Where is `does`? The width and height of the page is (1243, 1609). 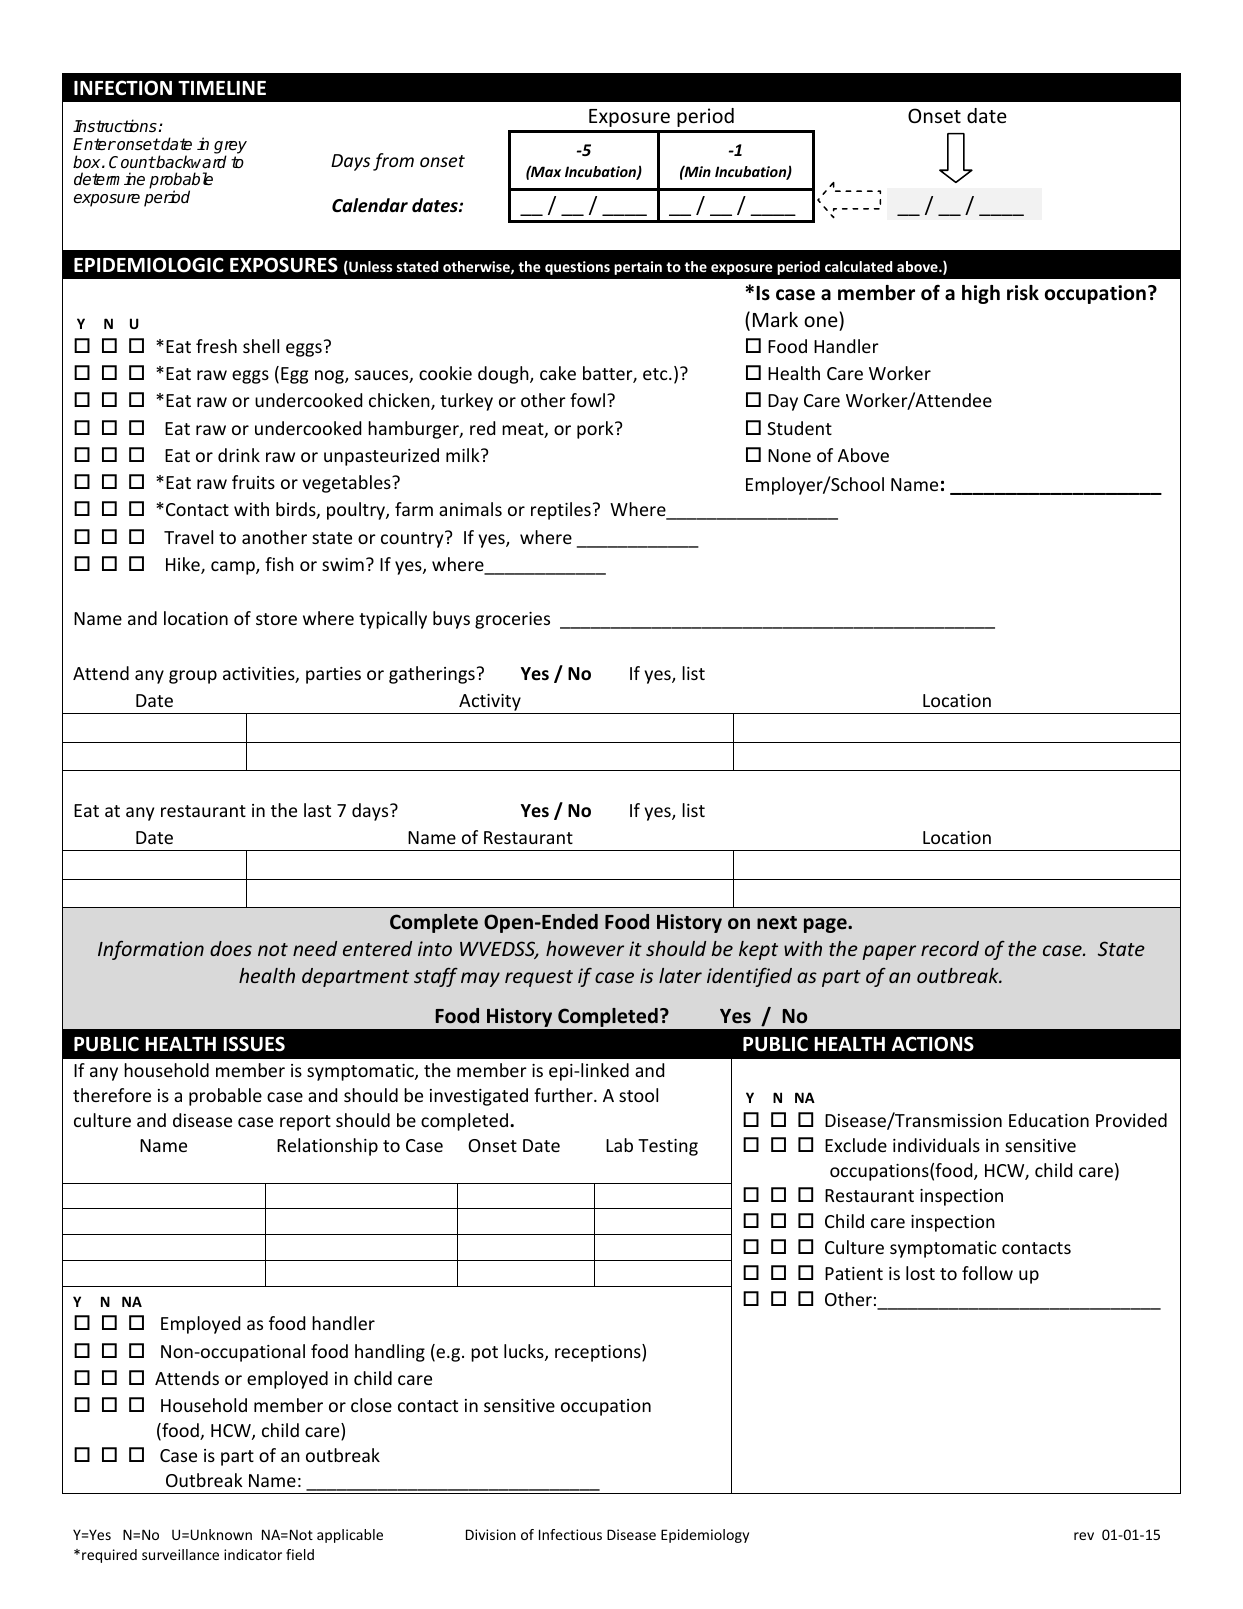 does is located at coordinates (231, 948).
